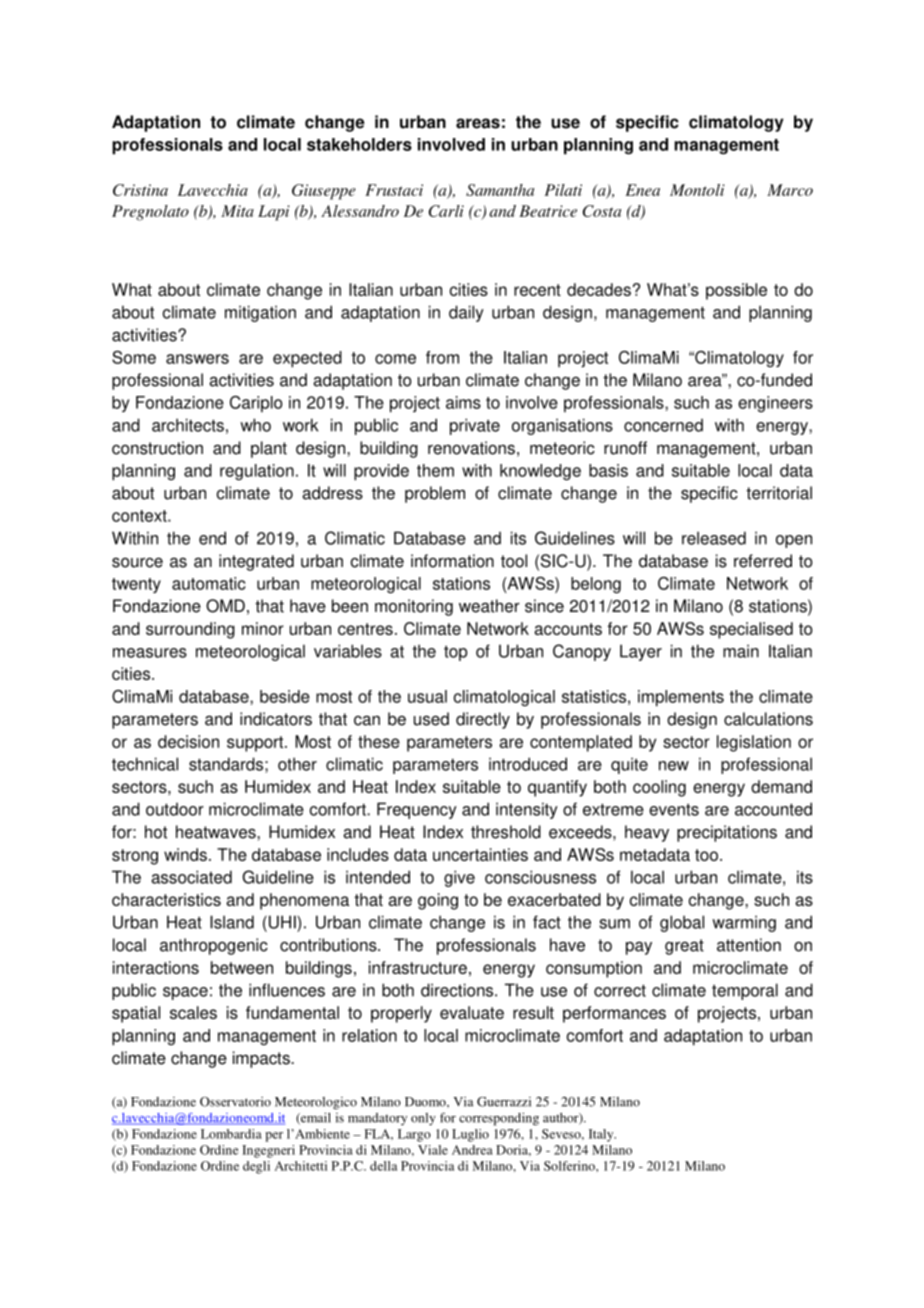 This screenshot has height=1308, width=924. What do you see at coordinates (188, 425) in the screenshot?
I see `architects` at bounding box center [188, 425].
